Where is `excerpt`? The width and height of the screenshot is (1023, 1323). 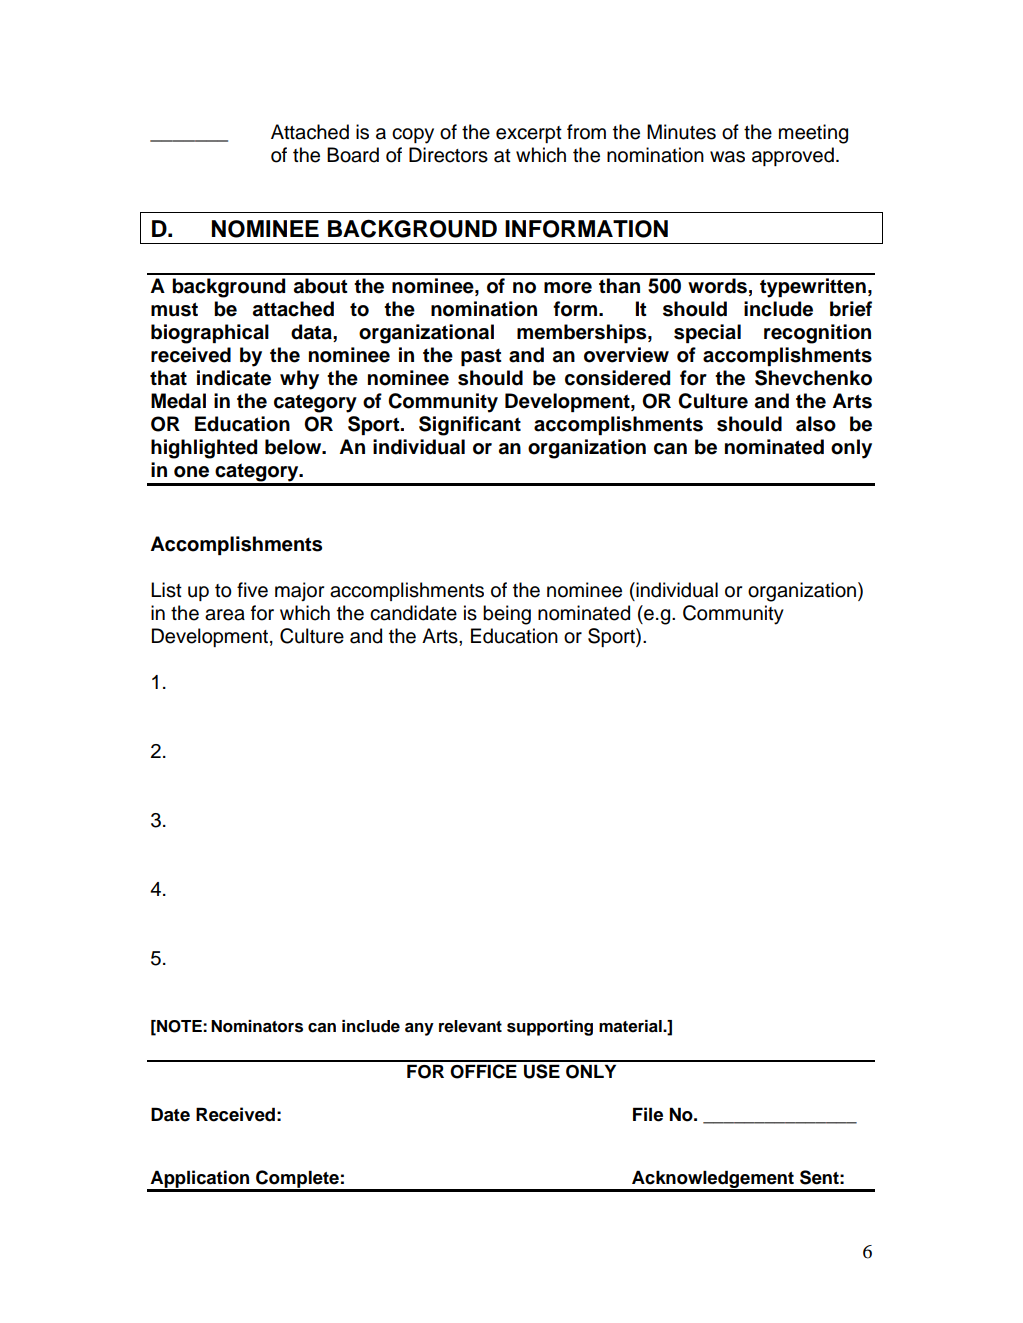 excerpt is located at coordinates (529, 134).
